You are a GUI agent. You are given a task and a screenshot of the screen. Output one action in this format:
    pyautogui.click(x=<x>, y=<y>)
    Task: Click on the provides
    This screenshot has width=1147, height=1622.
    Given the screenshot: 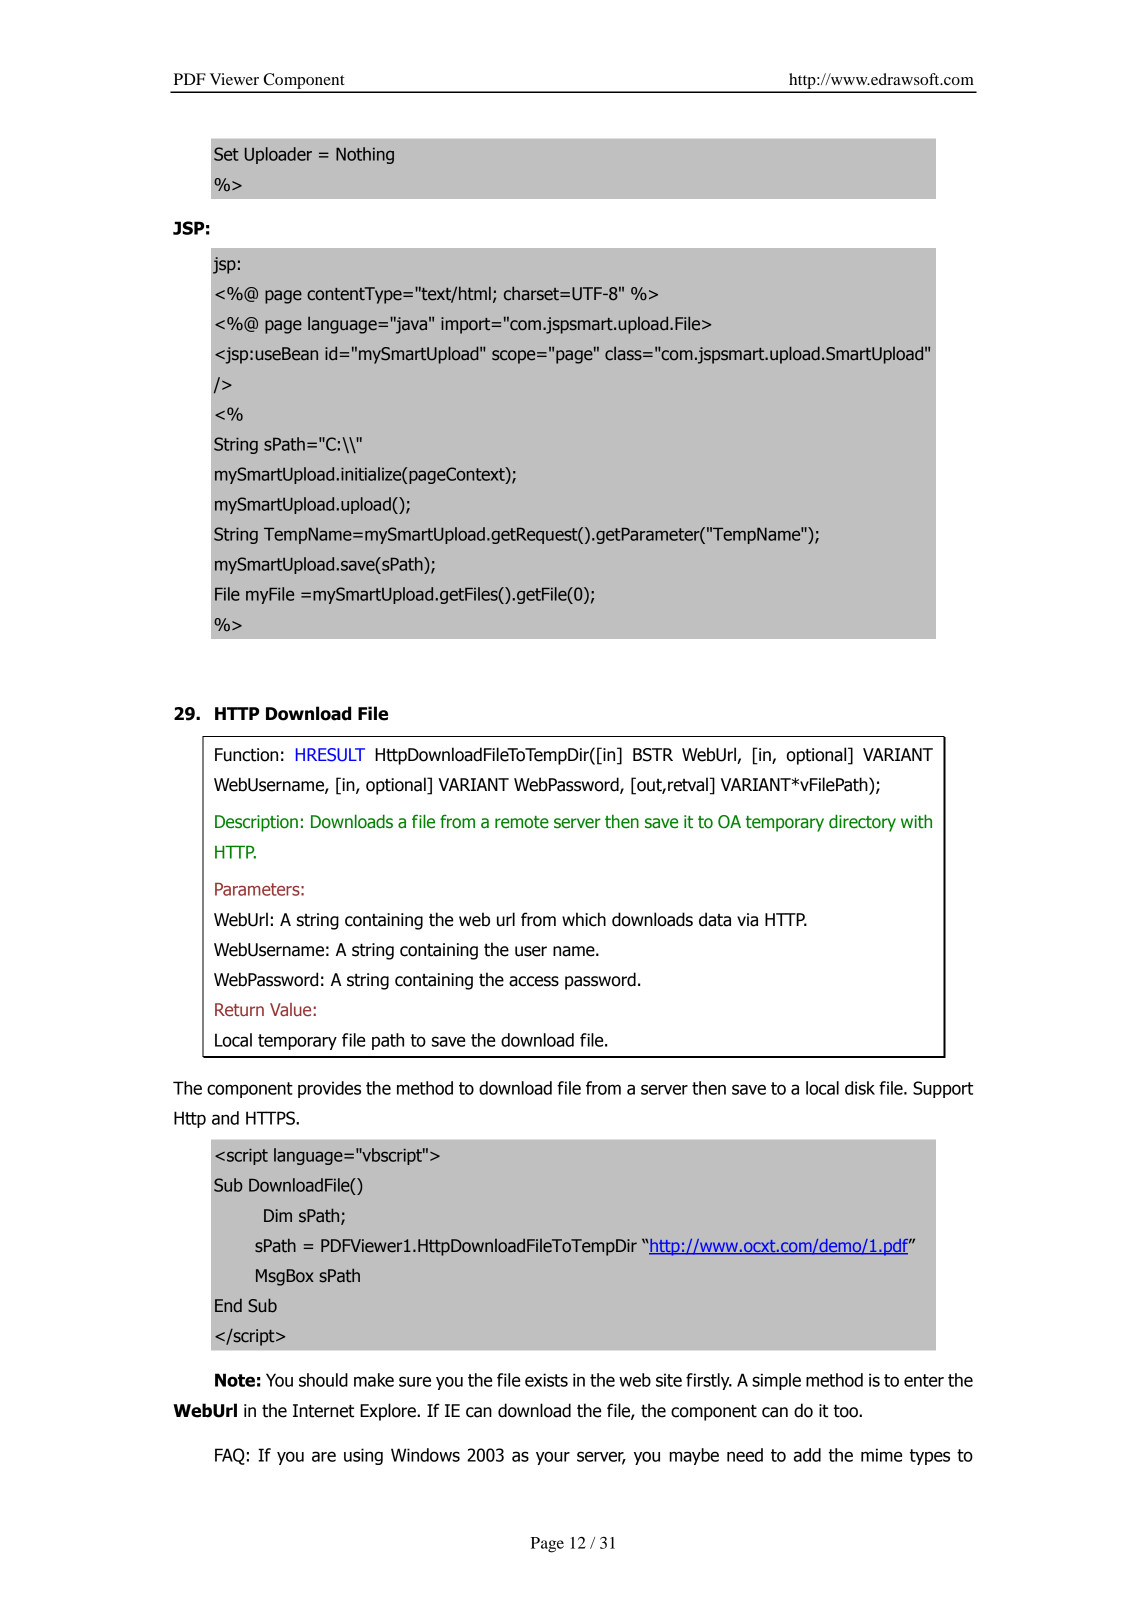 What is the action you would take?
    pyautogui.click(x=329, y=1089)
